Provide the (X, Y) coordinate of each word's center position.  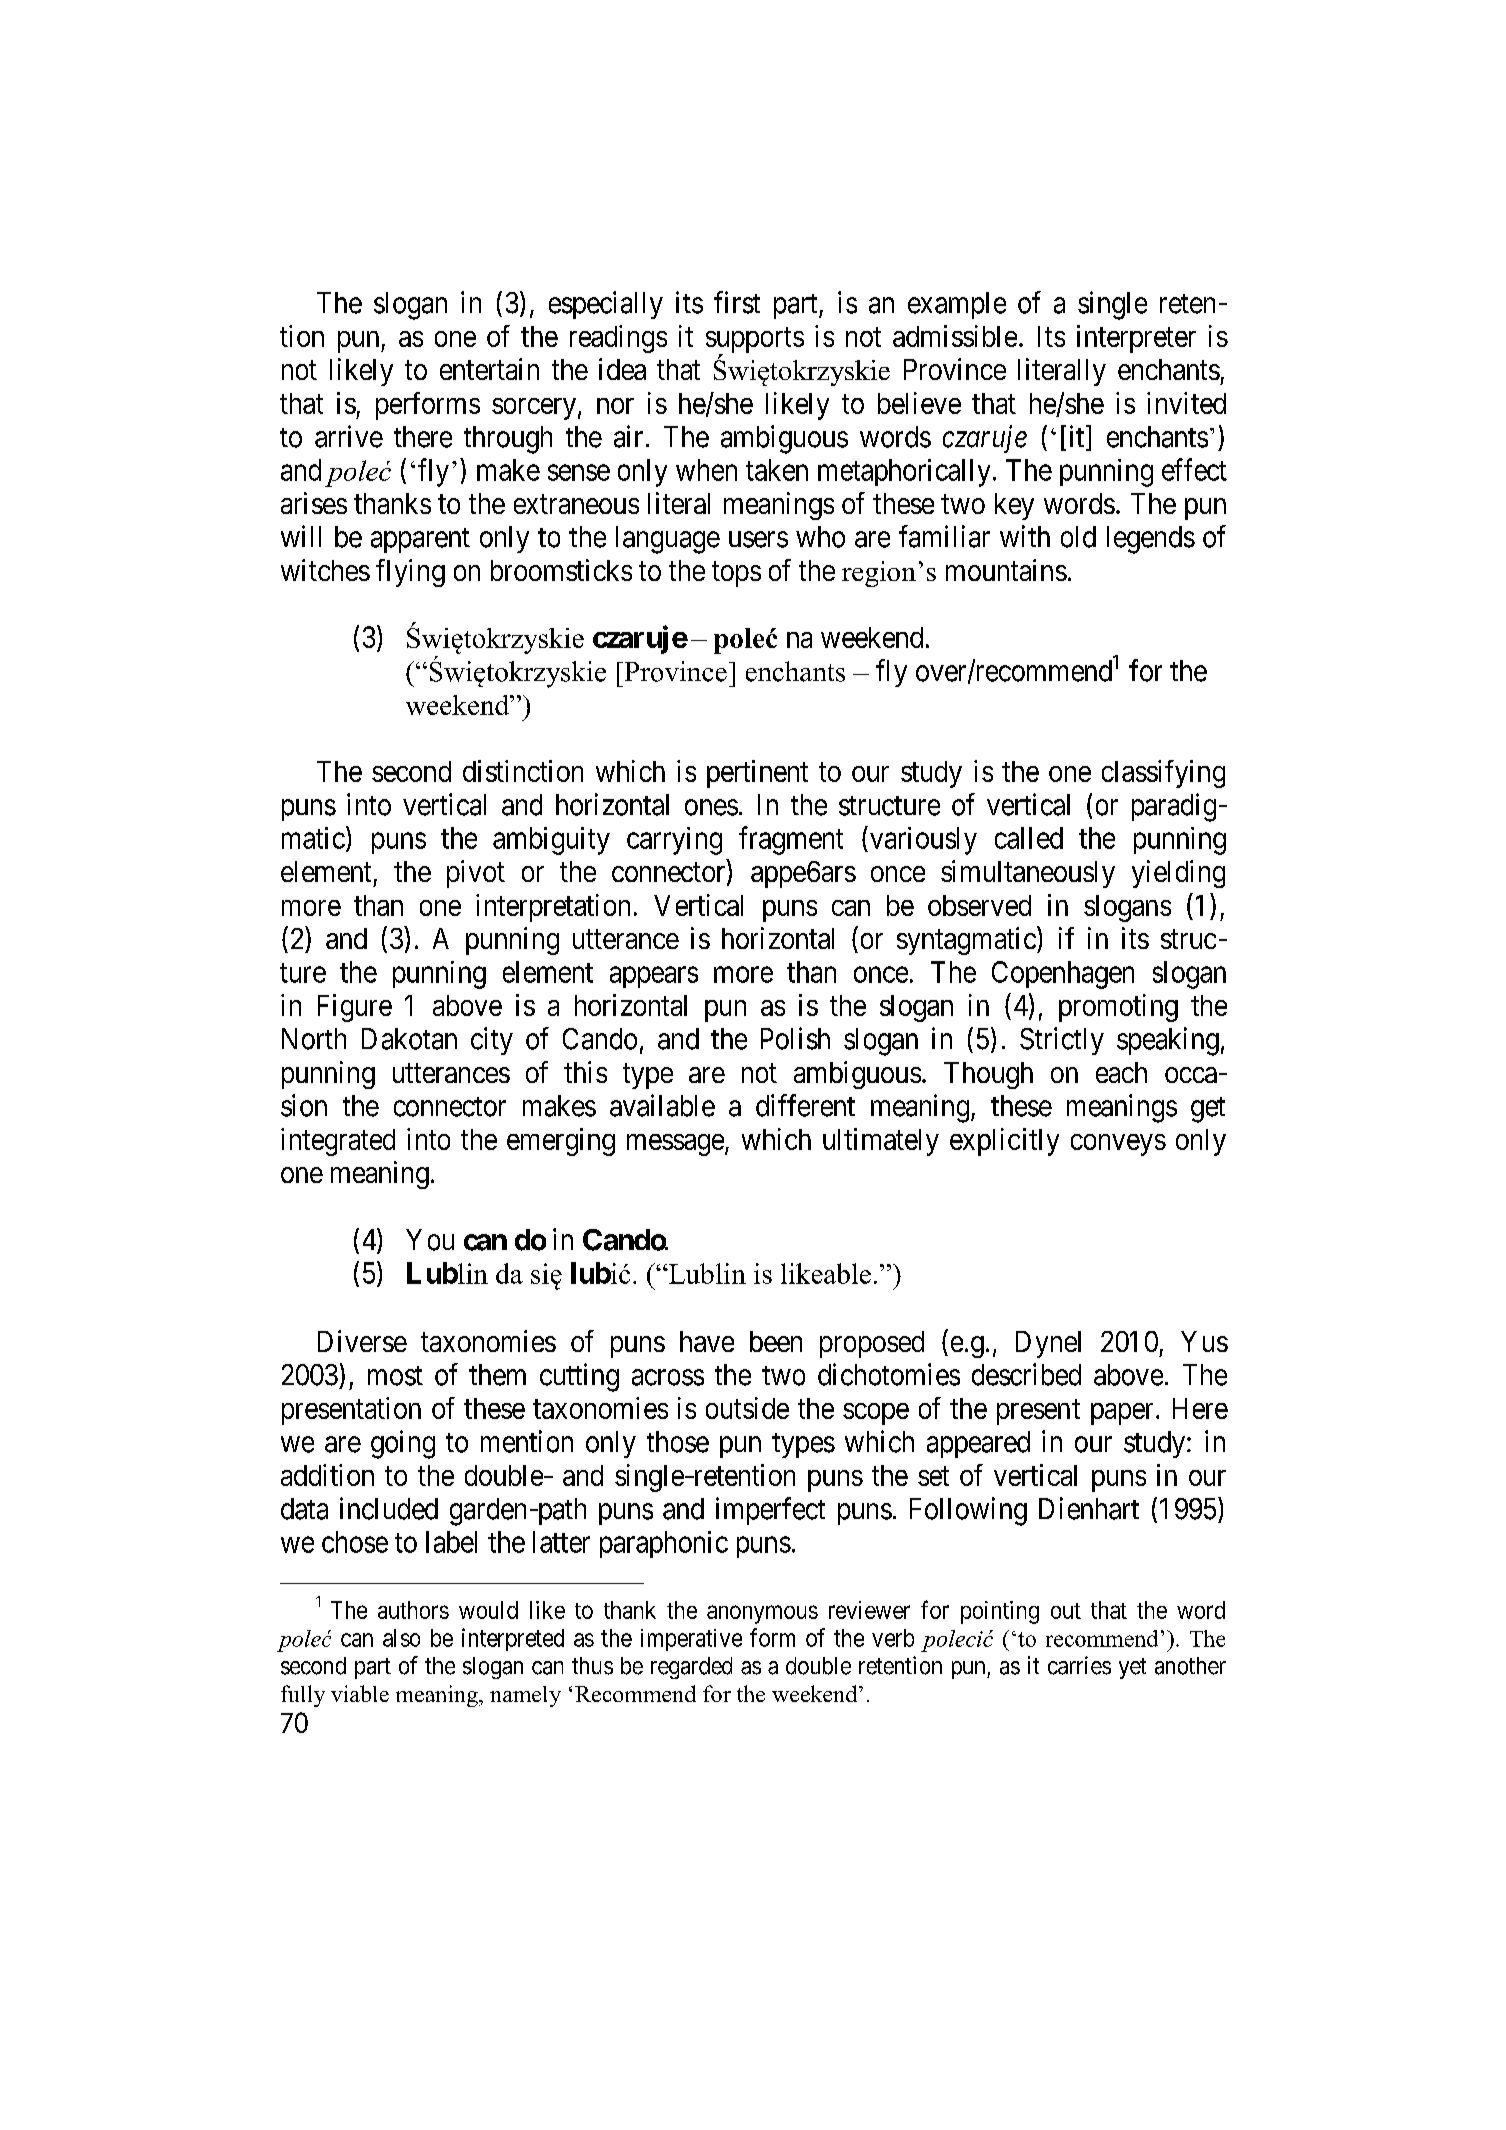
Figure (355, 1008)
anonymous (762, 1614)
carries (1079, 1665)
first (737, 302)
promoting (1118, 1008)
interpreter (1136, 339)
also (401, 1638)
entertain (489, 369)
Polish (795, 1038)
